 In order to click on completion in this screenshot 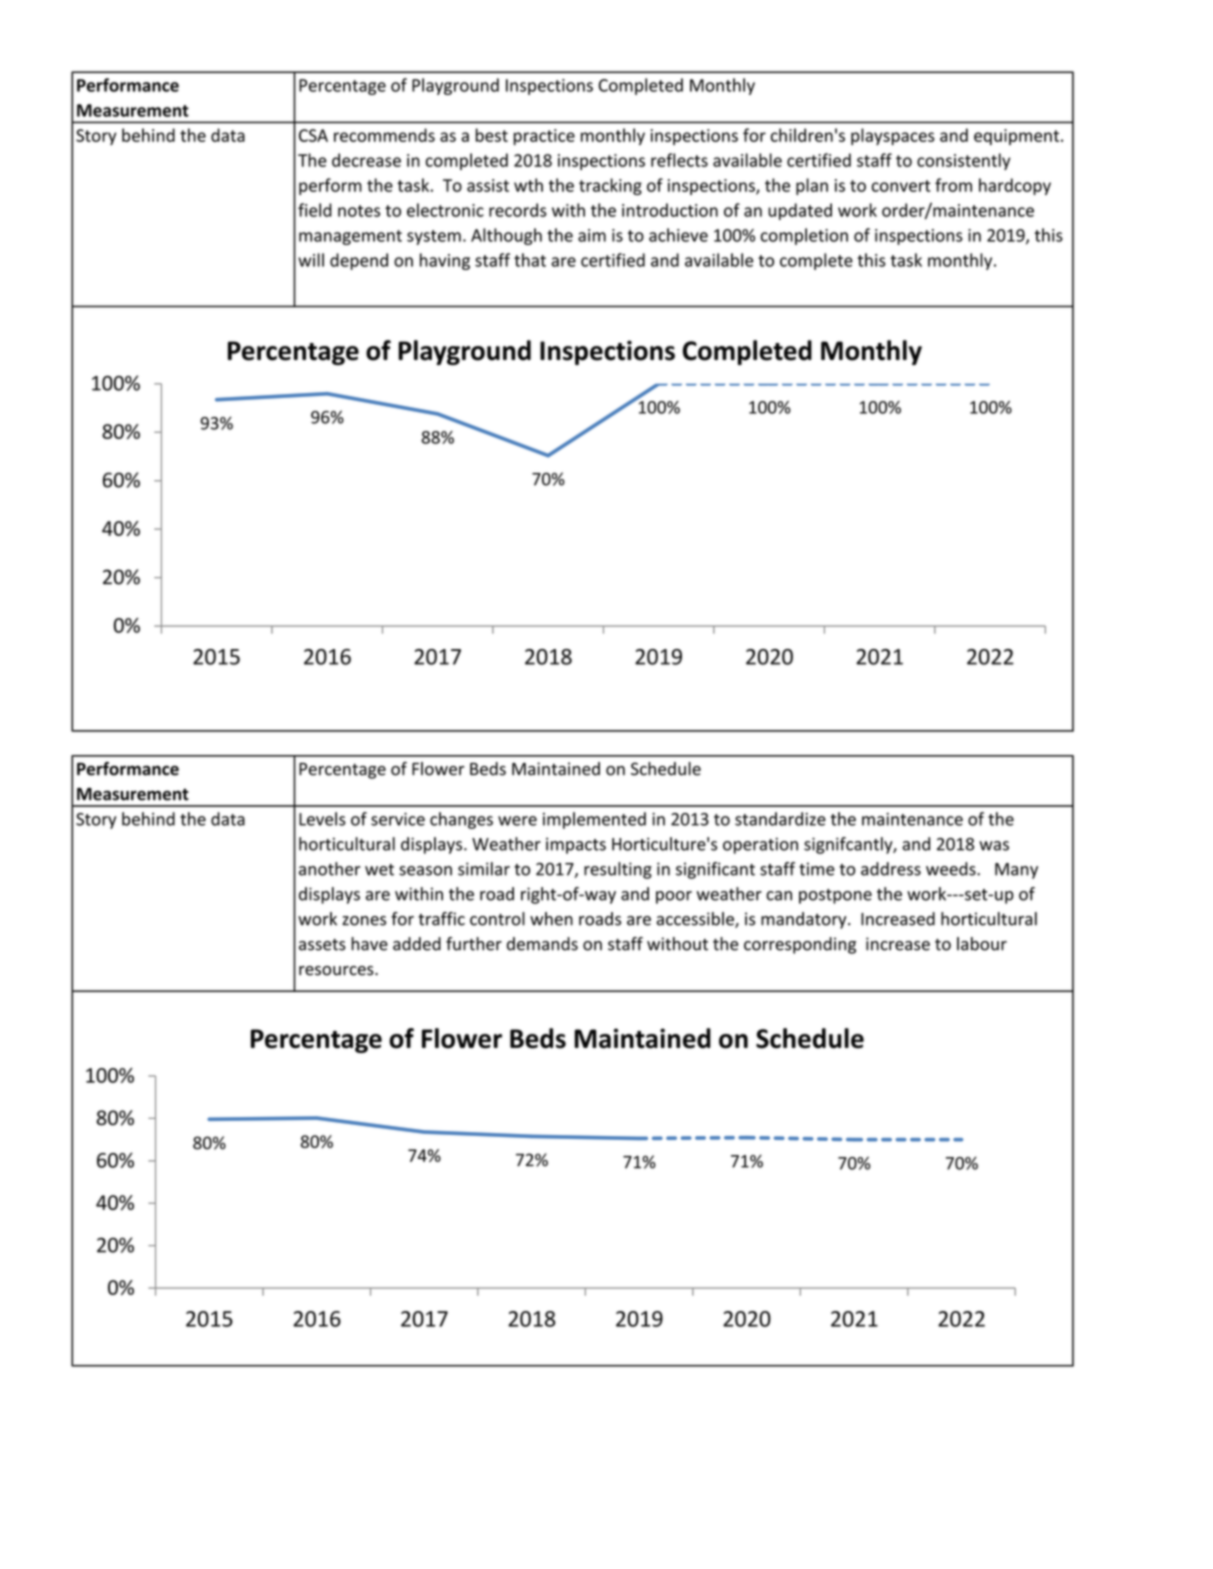, I will do `click(804, 236)`.
